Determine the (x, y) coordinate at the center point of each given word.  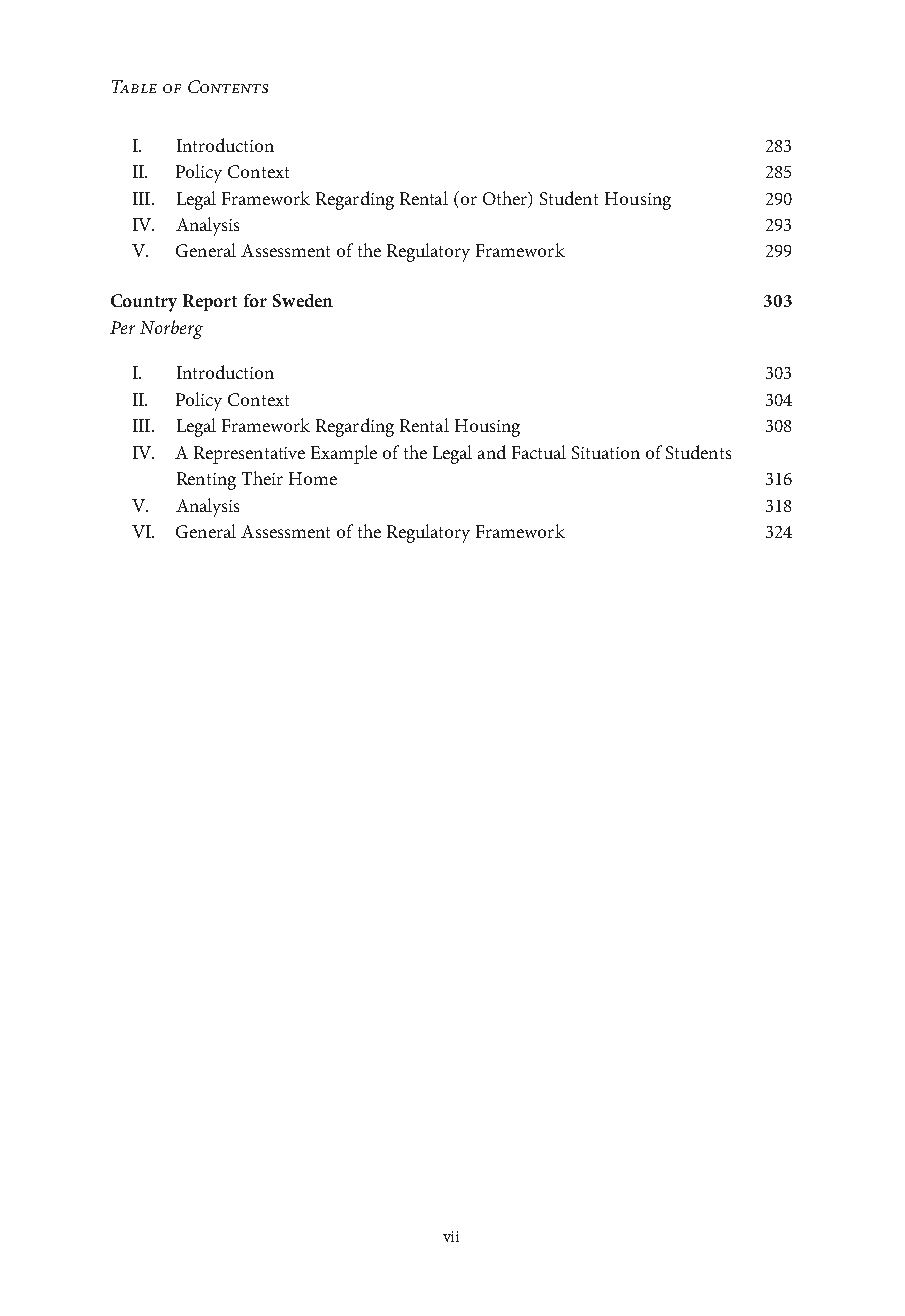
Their (262, 478)
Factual (539, 452)
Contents (228, 86)
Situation (606, 452)
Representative (249, 455)
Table (134, 86)
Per (122, 327)
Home (313, 478)
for (255, 300)
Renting (206, 481)
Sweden (303, 300)
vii (451, 1236)
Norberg (171, 329)
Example (344, 454)
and (492, 452)
